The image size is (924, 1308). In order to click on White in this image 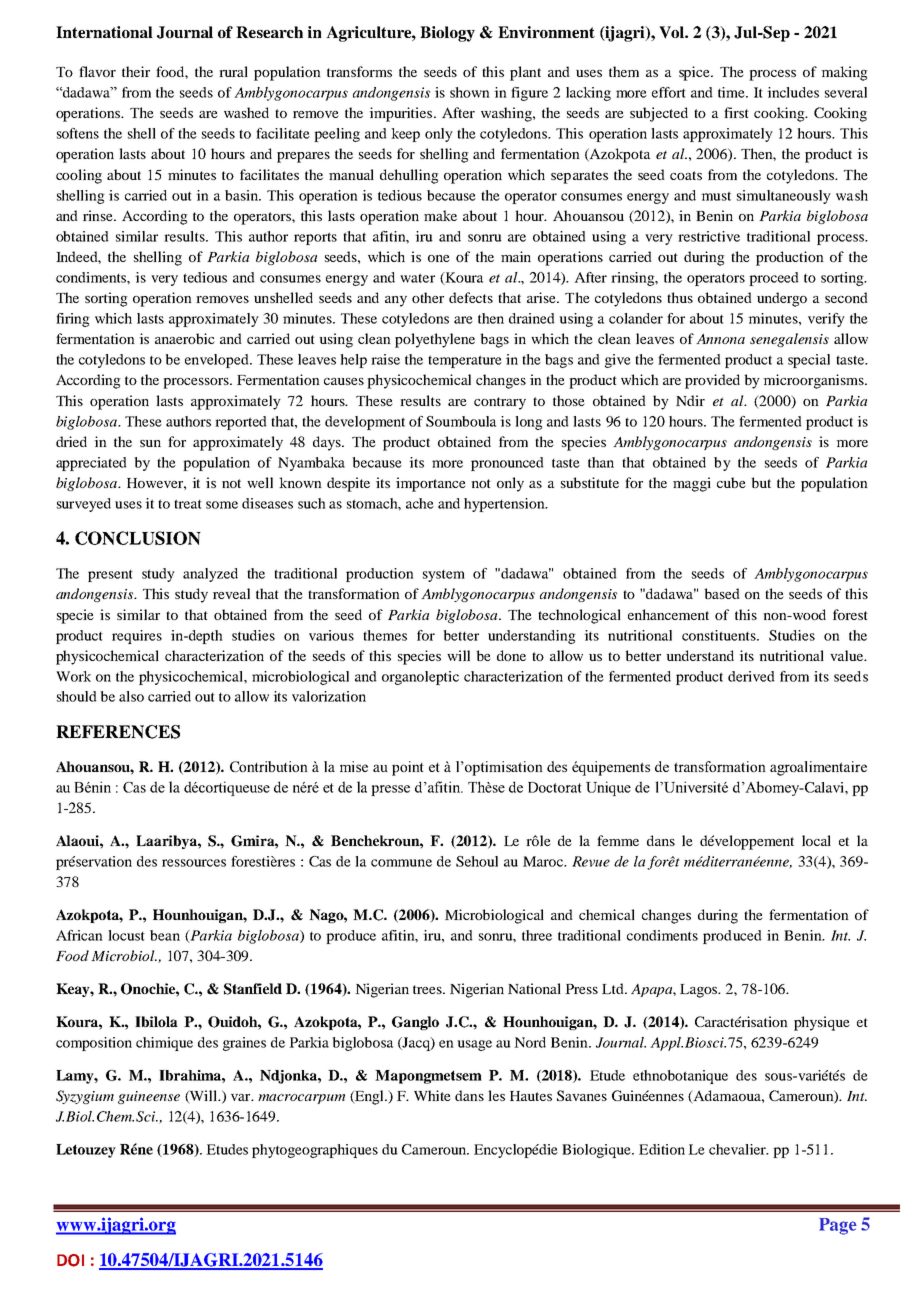, I will do `click(432, 1095)`.
